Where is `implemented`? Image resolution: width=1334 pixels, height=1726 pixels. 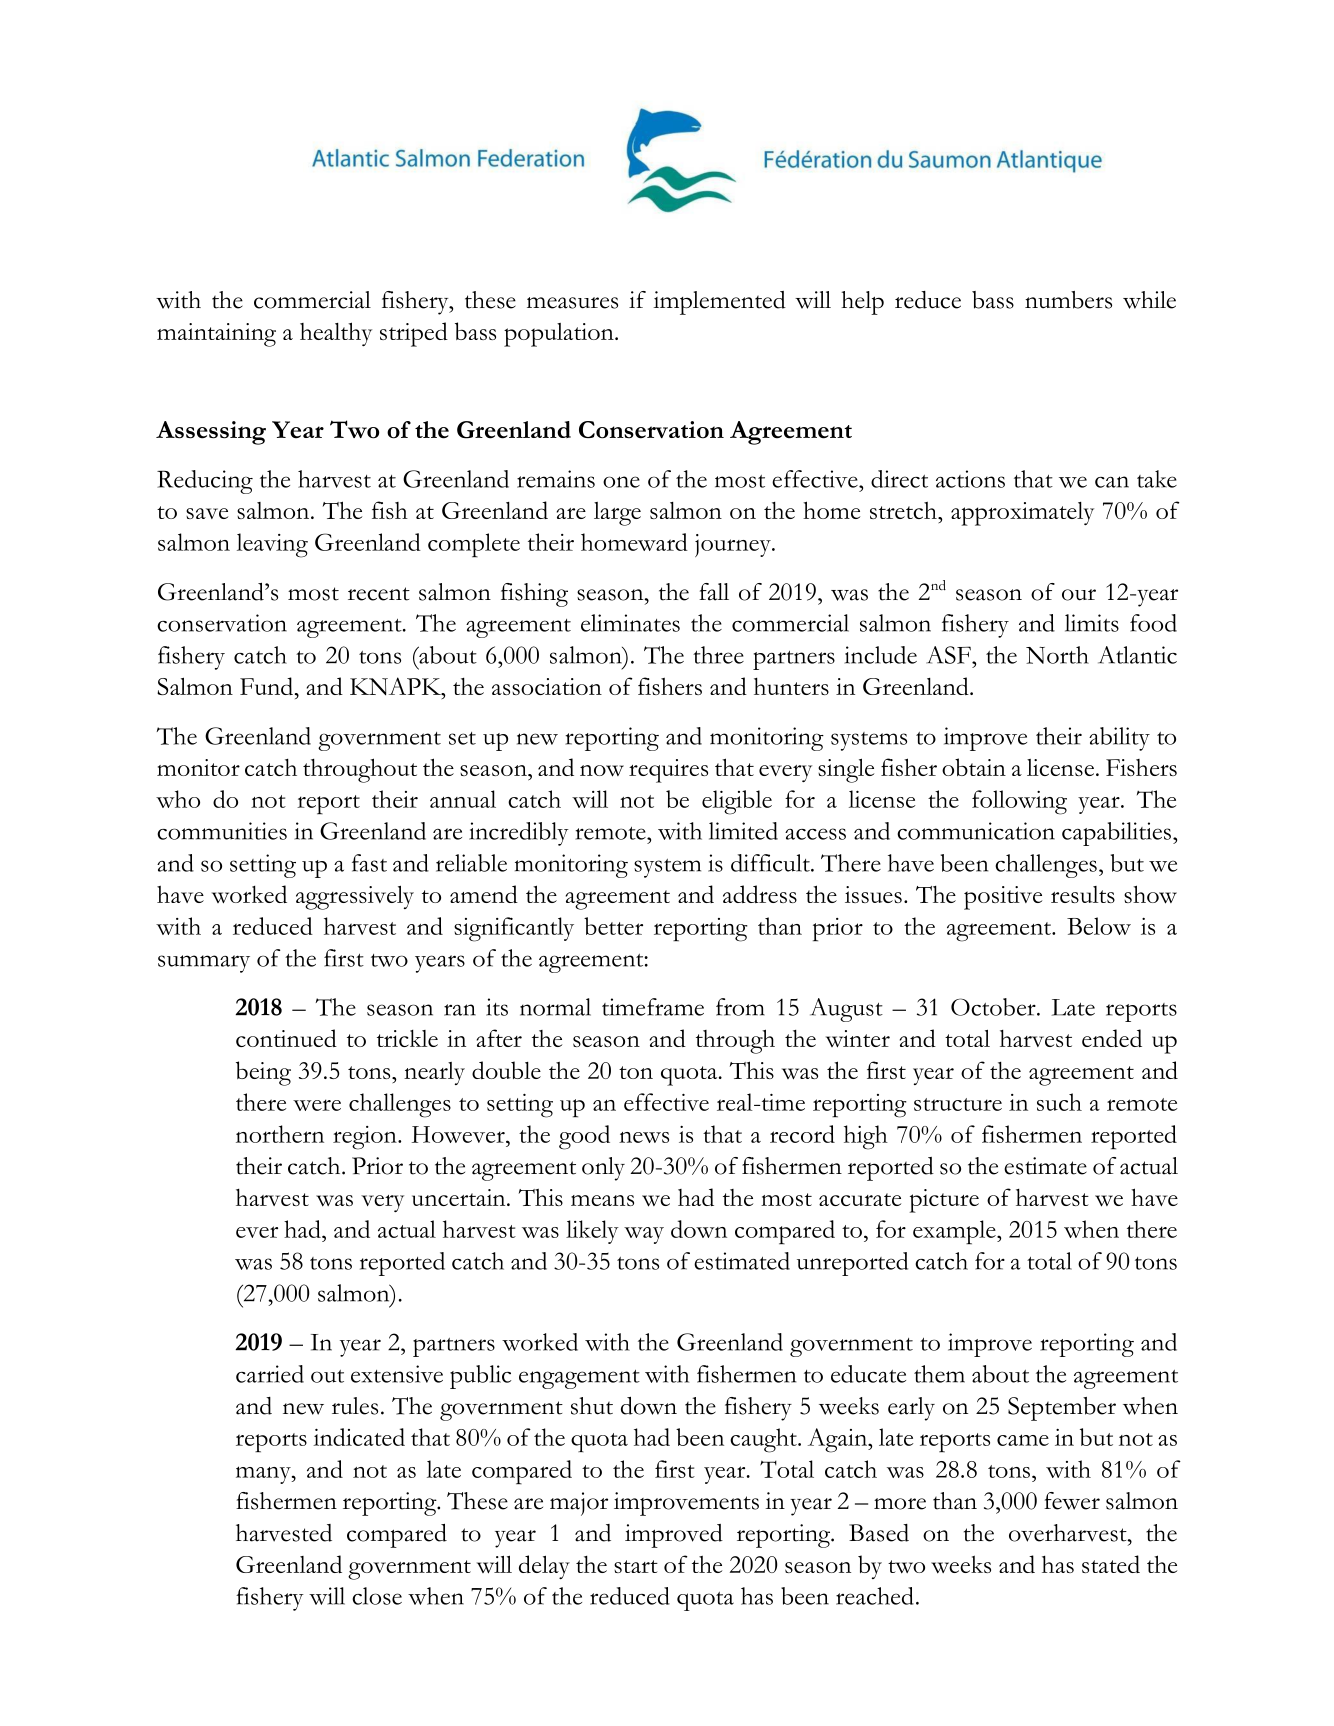 implemented is located at coordinates (719, 303).
